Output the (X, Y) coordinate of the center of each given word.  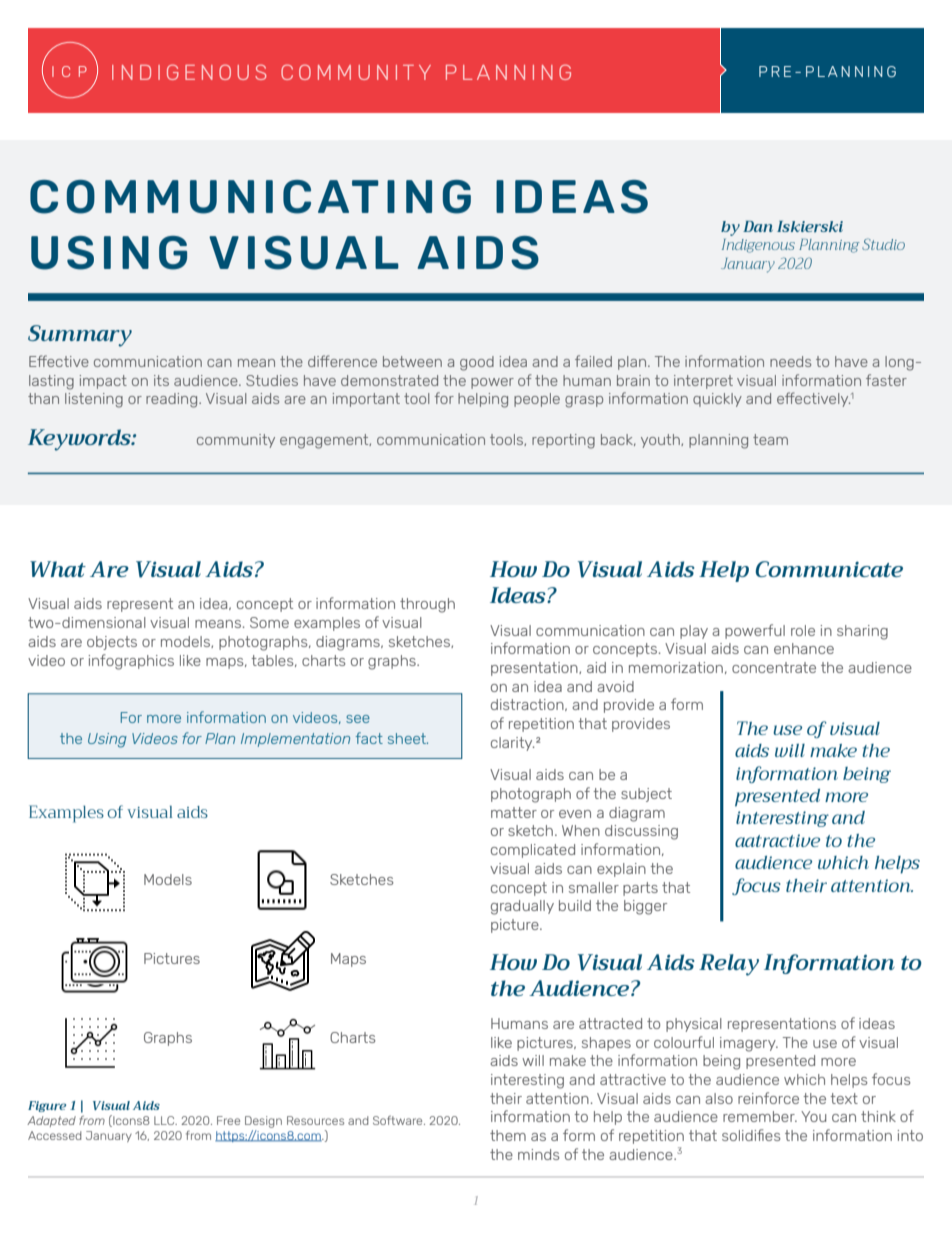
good (477, 363)
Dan (758, 226)
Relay (729, 965)
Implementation (295, 740)
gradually (522, 907)
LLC (165, 1120)
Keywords (80, 440)
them (508, 1135)
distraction (528, 705)
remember (760, 1116)
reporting (563, 441)
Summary (80, 336)
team (770, 439)
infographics (131, 662)
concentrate (774, 667)
